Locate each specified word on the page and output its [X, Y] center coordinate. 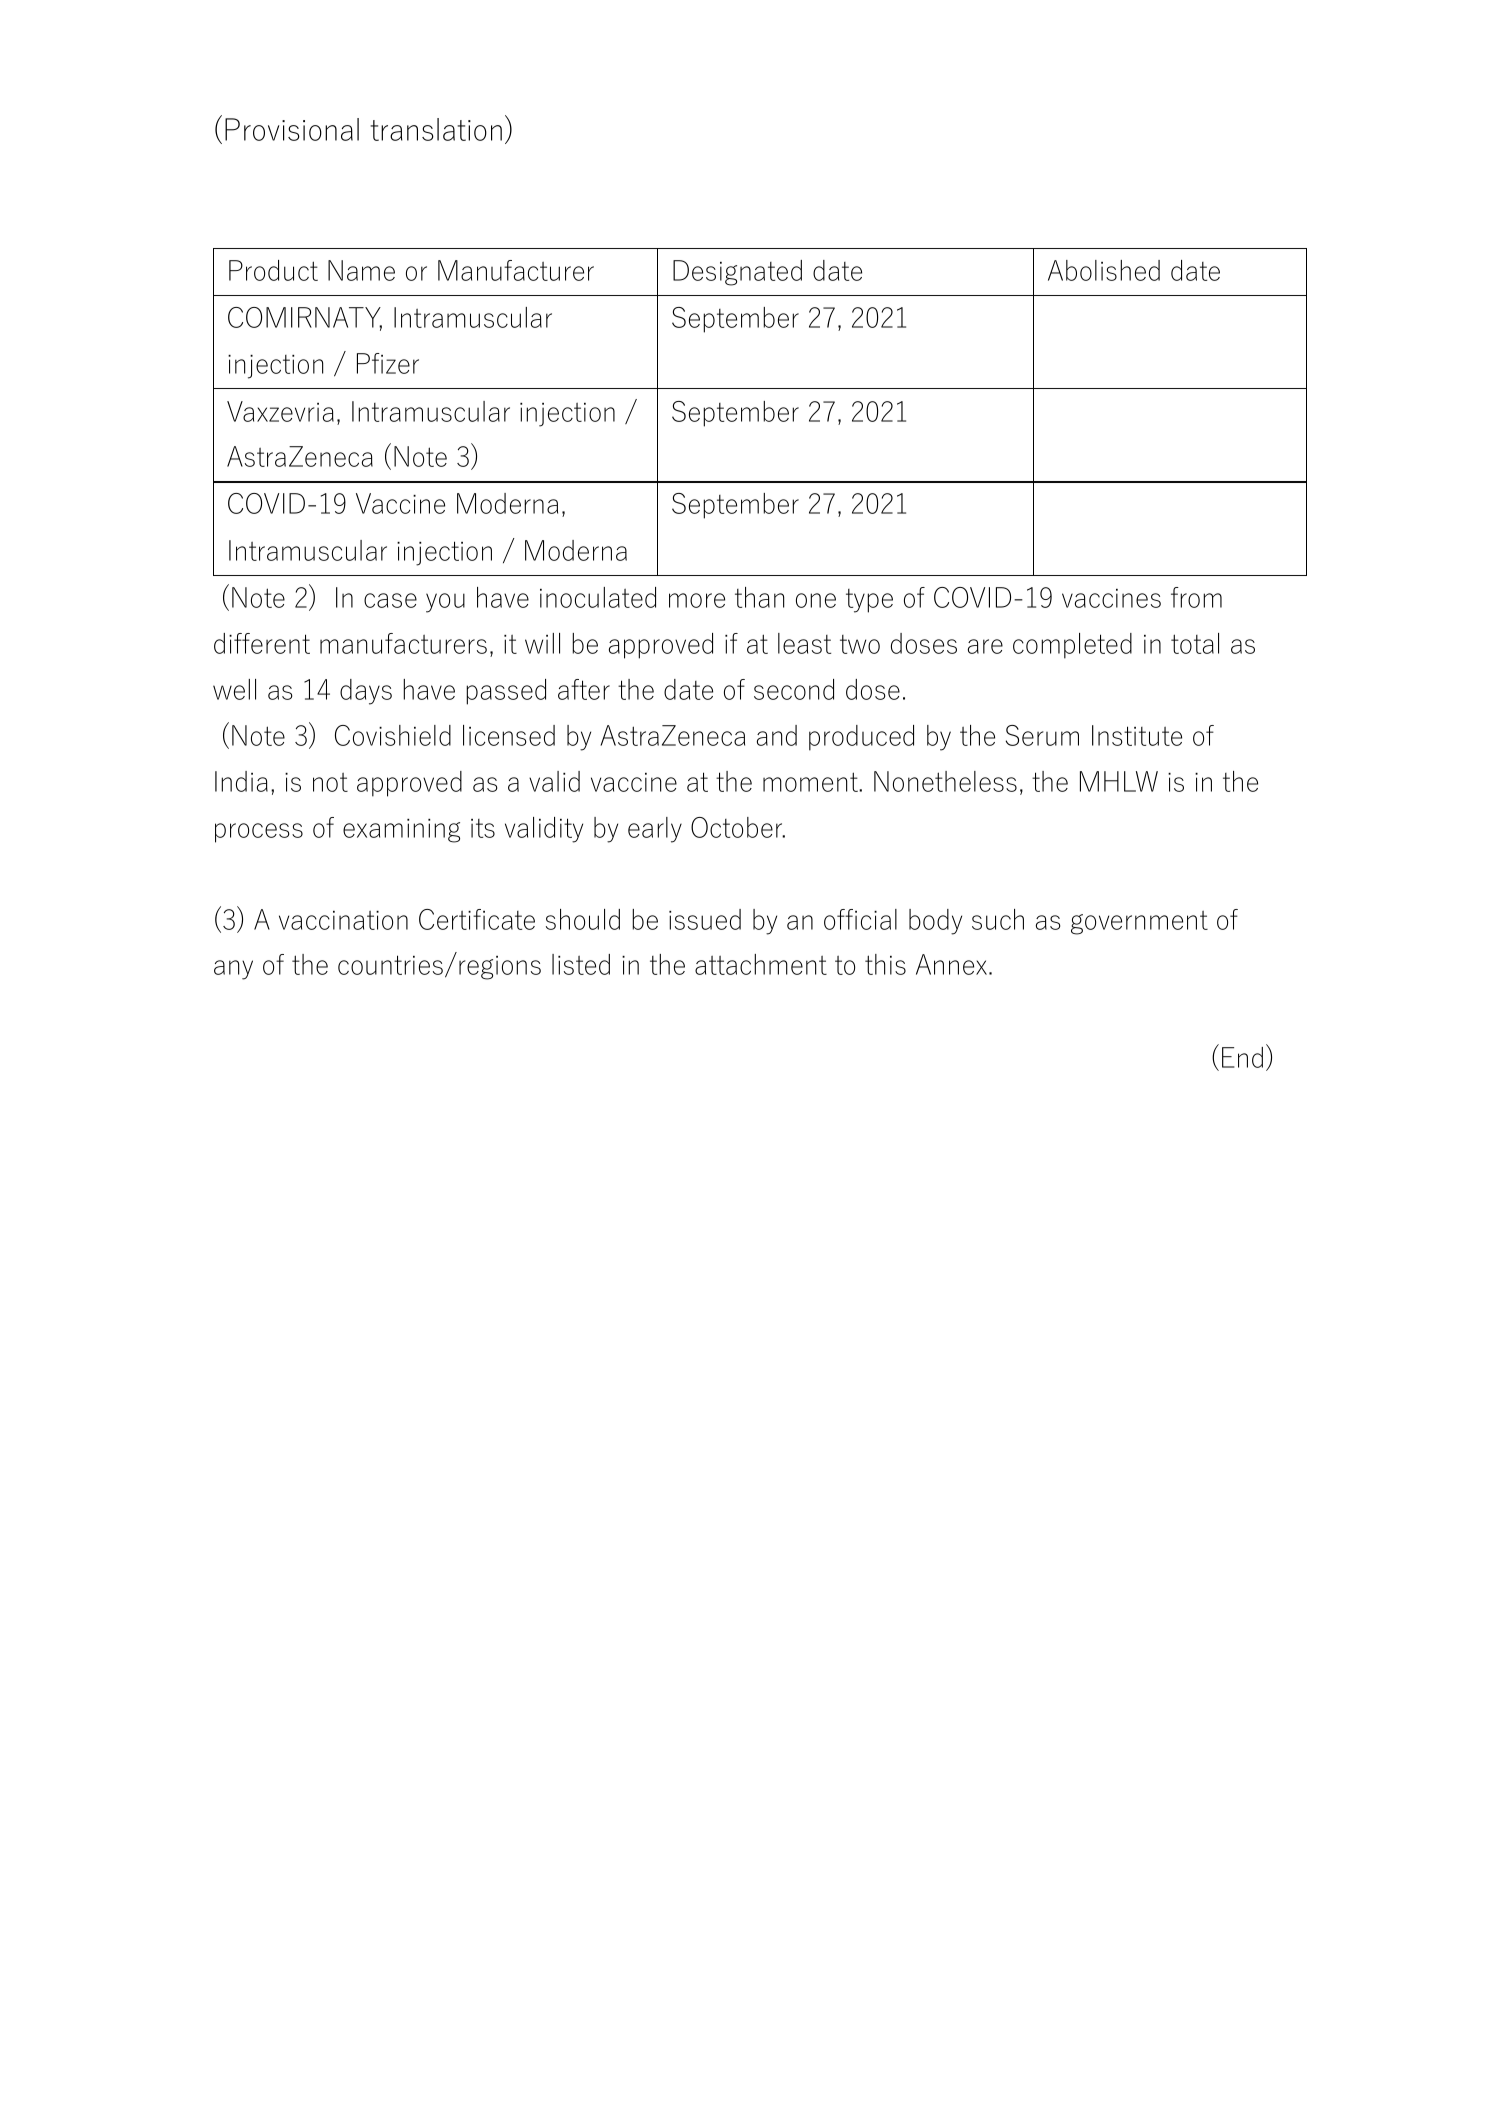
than [759, 597]
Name [361, 270]
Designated [737, 273]
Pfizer [388, 363]
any [233, 970]
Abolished [1104, 270]
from [1196, 597]
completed [1072, 646]
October [738, 827]
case [390, 600]
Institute [1137, 735]
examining [401, 831]
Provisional [292, 129]
